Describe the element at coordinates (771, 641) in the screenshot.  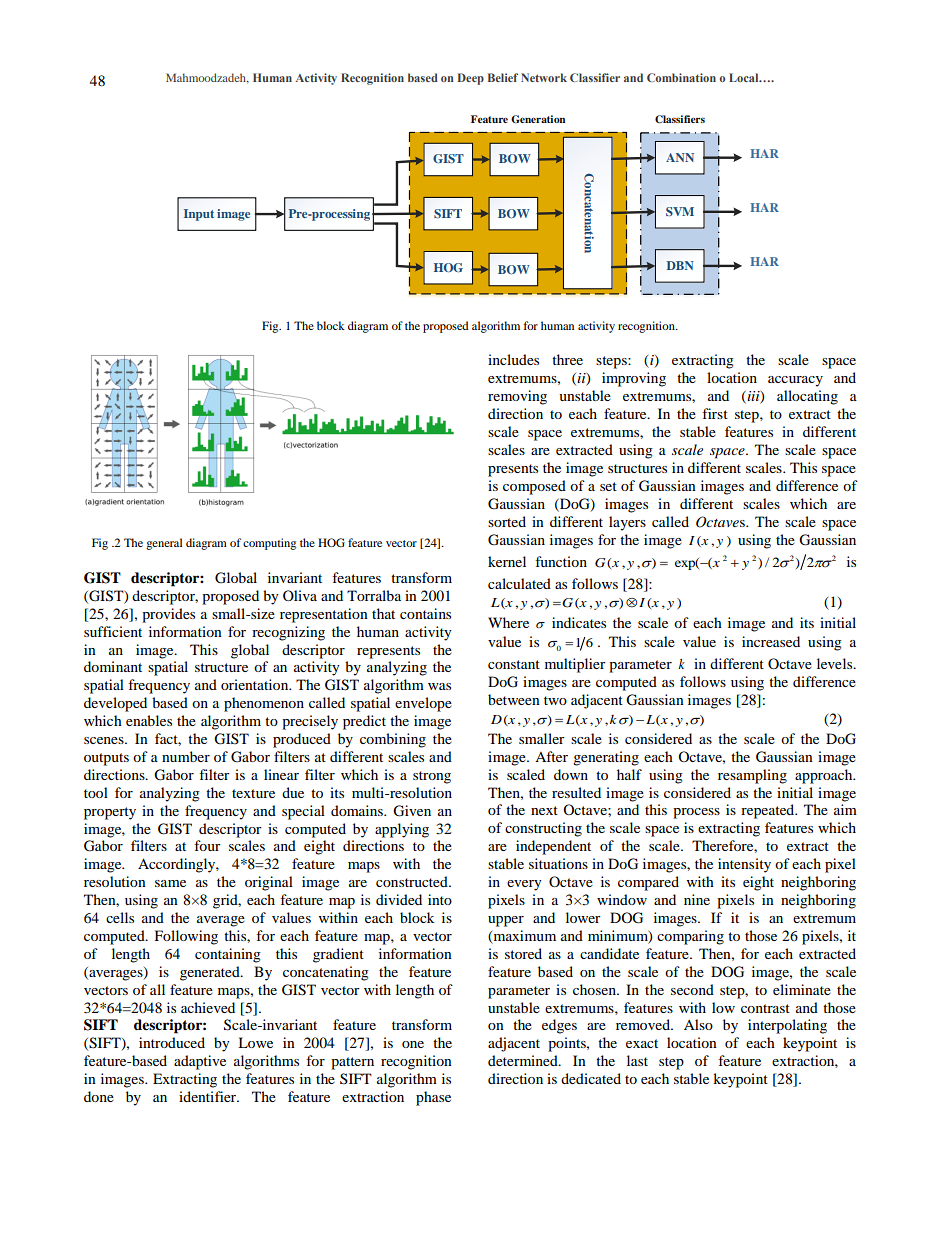
I see `increased` at that location.
